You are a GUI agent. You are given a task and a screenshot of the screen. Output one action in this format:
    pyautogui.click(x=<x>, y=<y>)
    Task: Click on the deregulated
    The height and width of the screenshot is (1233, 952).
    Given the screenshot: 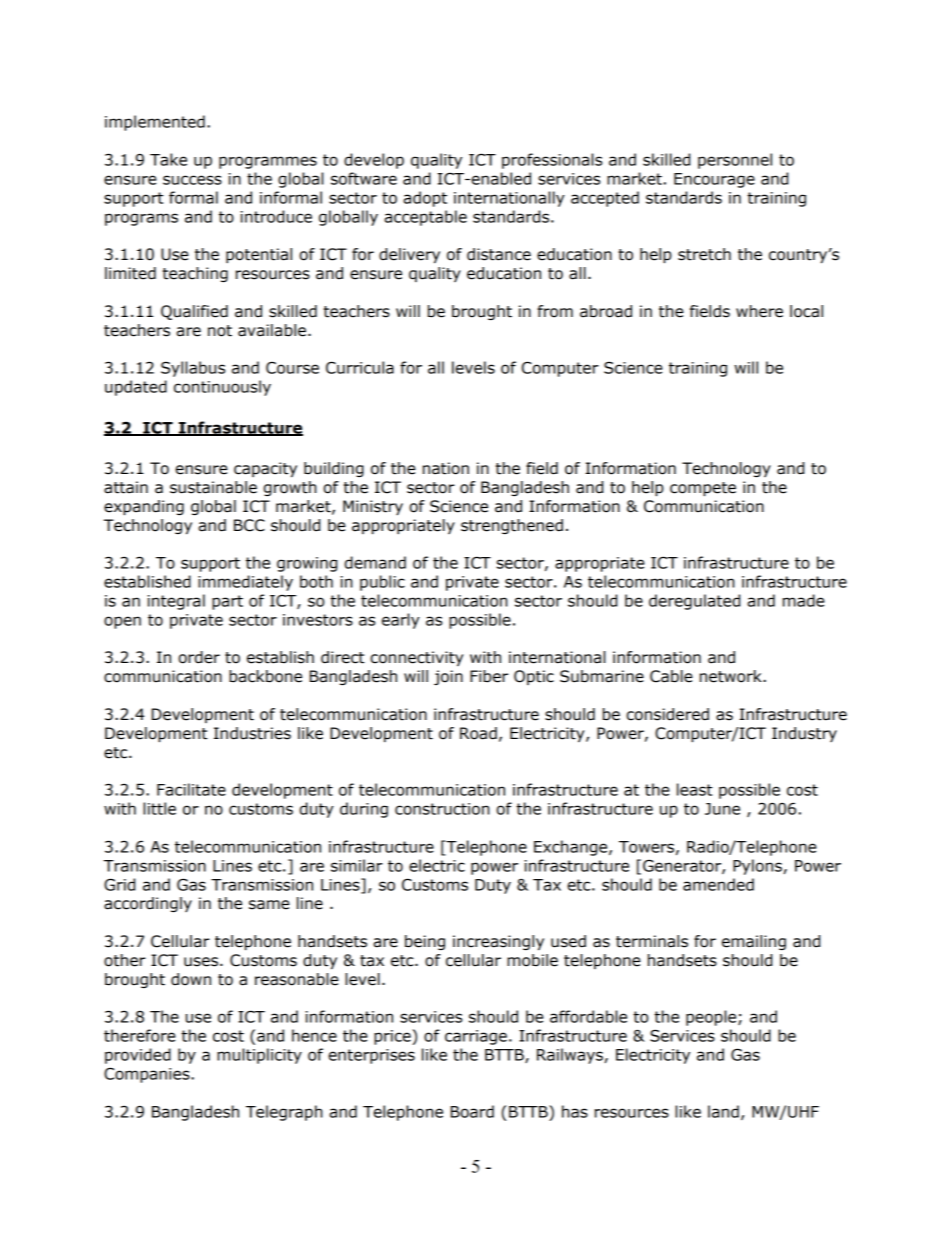 What is the action you would take?
    pyautogui.click(x=694, y=602)
